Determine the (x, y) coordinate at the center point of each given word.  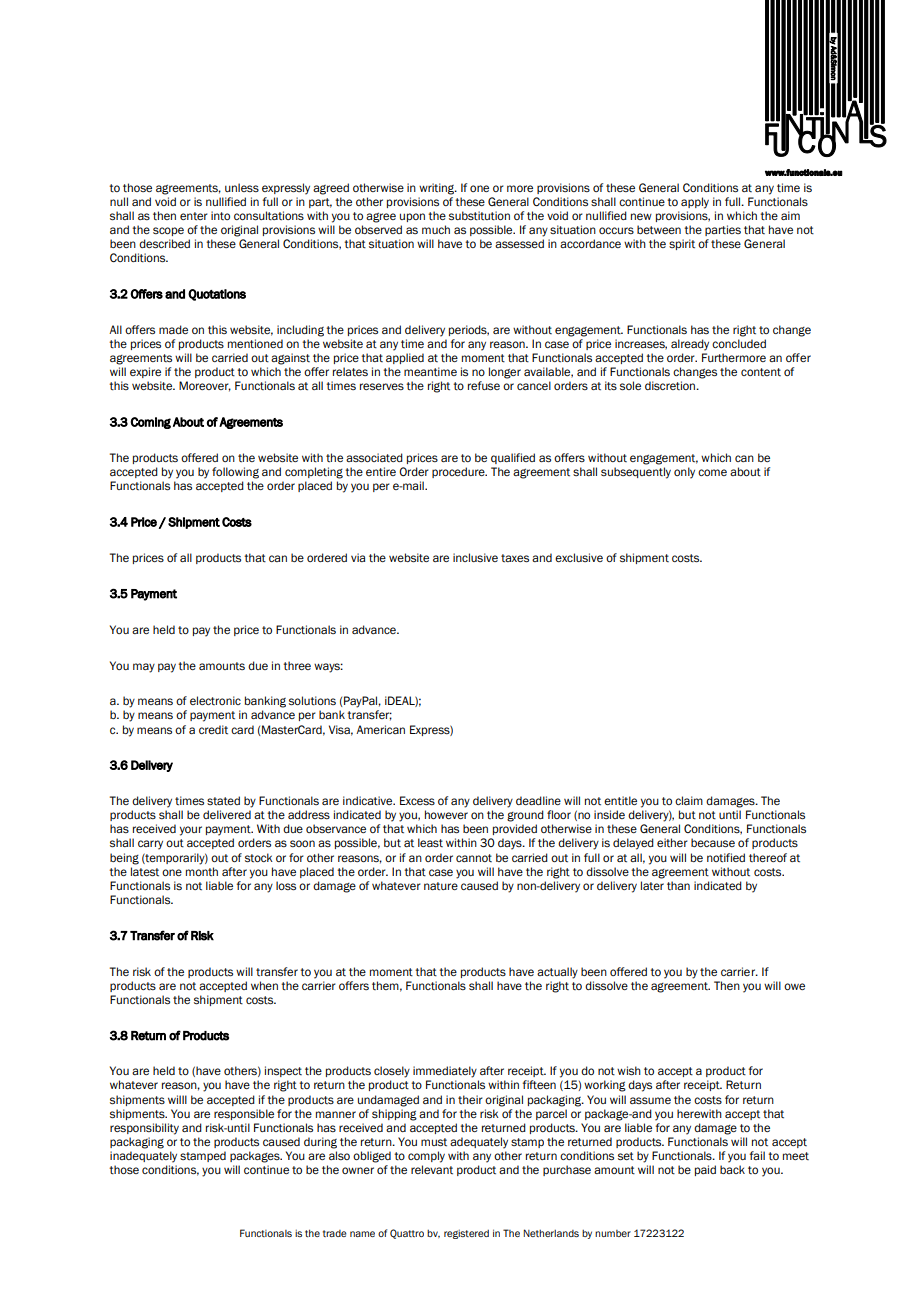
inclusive (475, 557)
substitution (479, 216)
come (712, 472)
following (235, 473)
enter (194, 216)
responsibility (144, 1129)
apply (695, 203)
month (202, 872)
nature (441, 886)
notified (726, 858)
